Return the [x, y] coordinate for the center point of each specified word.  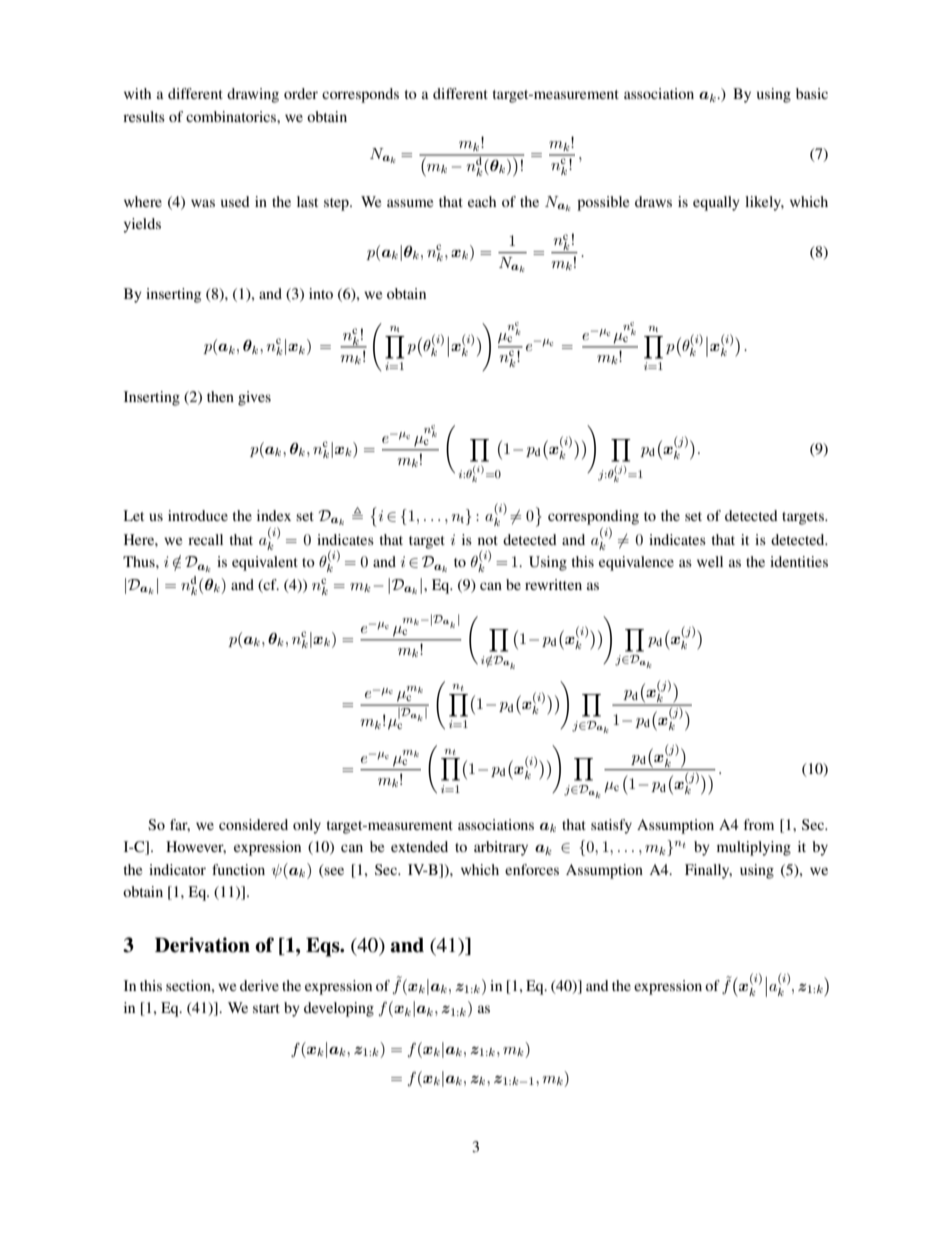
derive [259, 985]
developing [339, 1009]
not [488, 540]
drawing [253, 95]
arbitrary [501, 848]
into [321, 293]
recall [205, 539]
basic [812, 93]
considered [253, 824]
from [759, 824]
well [710, 561]
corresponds [360, 95]
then [220, 396]
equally [716, 203]
